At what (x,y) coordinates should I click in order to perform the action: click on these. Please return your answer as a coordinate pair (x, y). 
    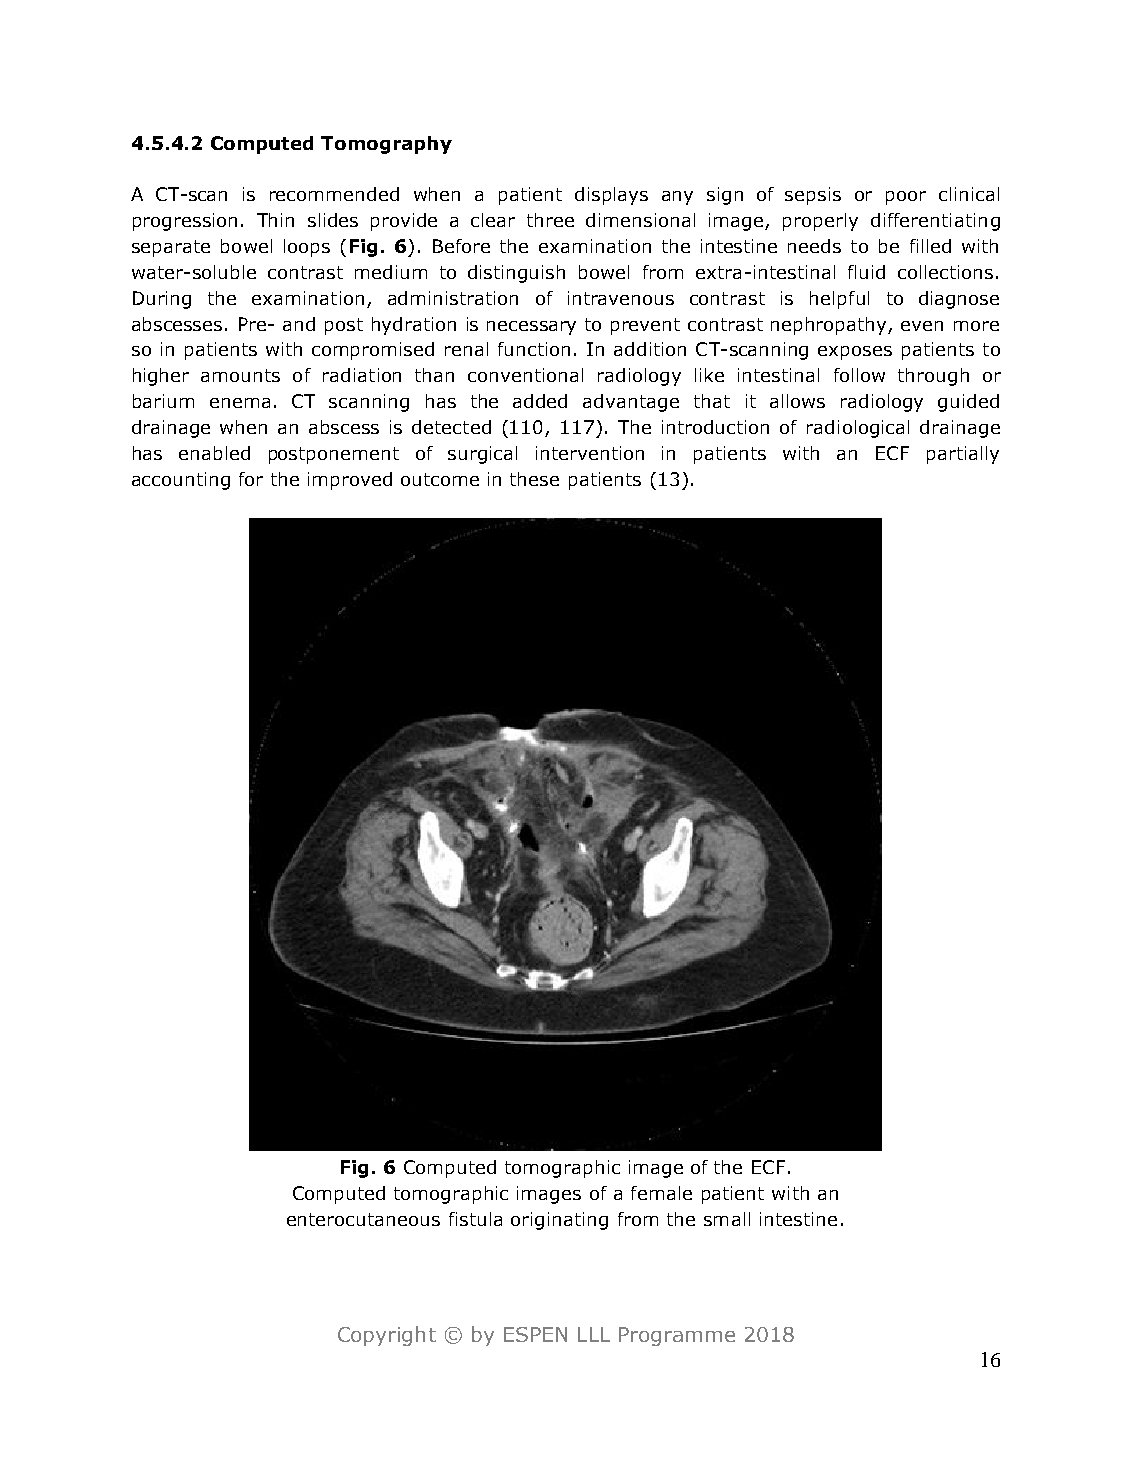
    Looking at the image, I should click on (534, 479).
